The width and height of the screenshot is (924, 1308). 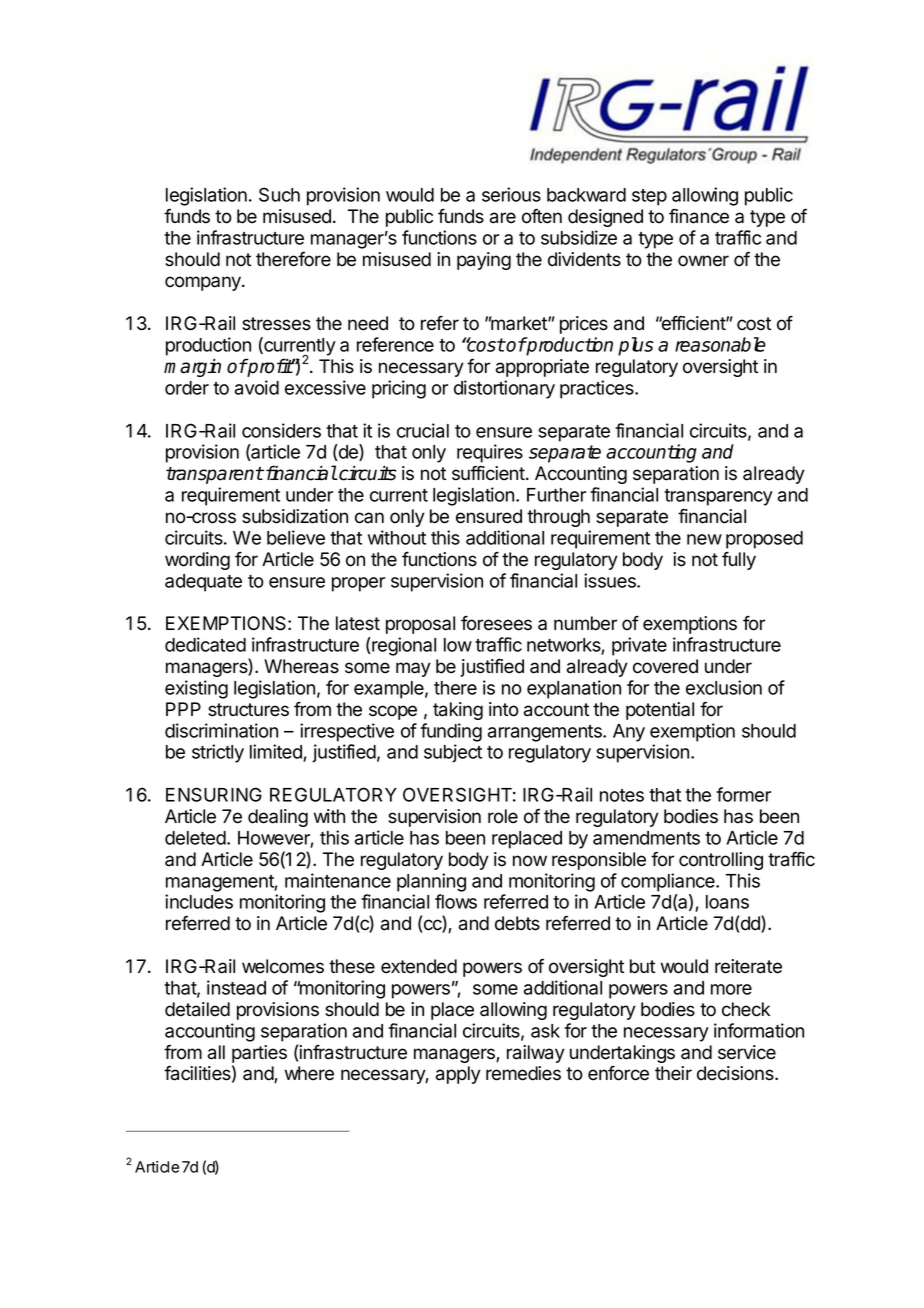 What do you see at coordinates (453, 753) in the screenshot?
I see `subject` at bounding box center [453, 753].
